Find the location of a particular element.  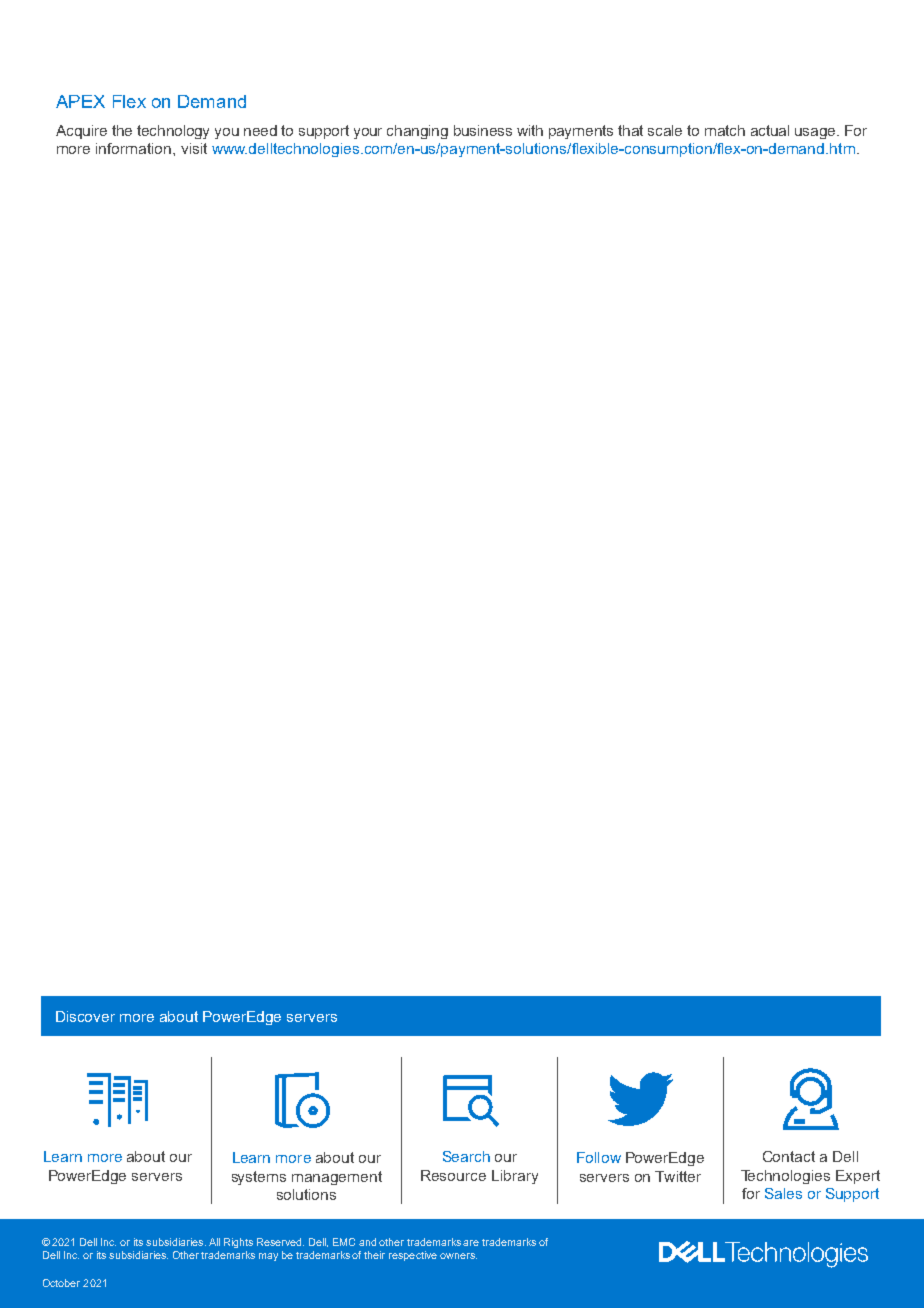

technology is located at coordinates (173, 132).
